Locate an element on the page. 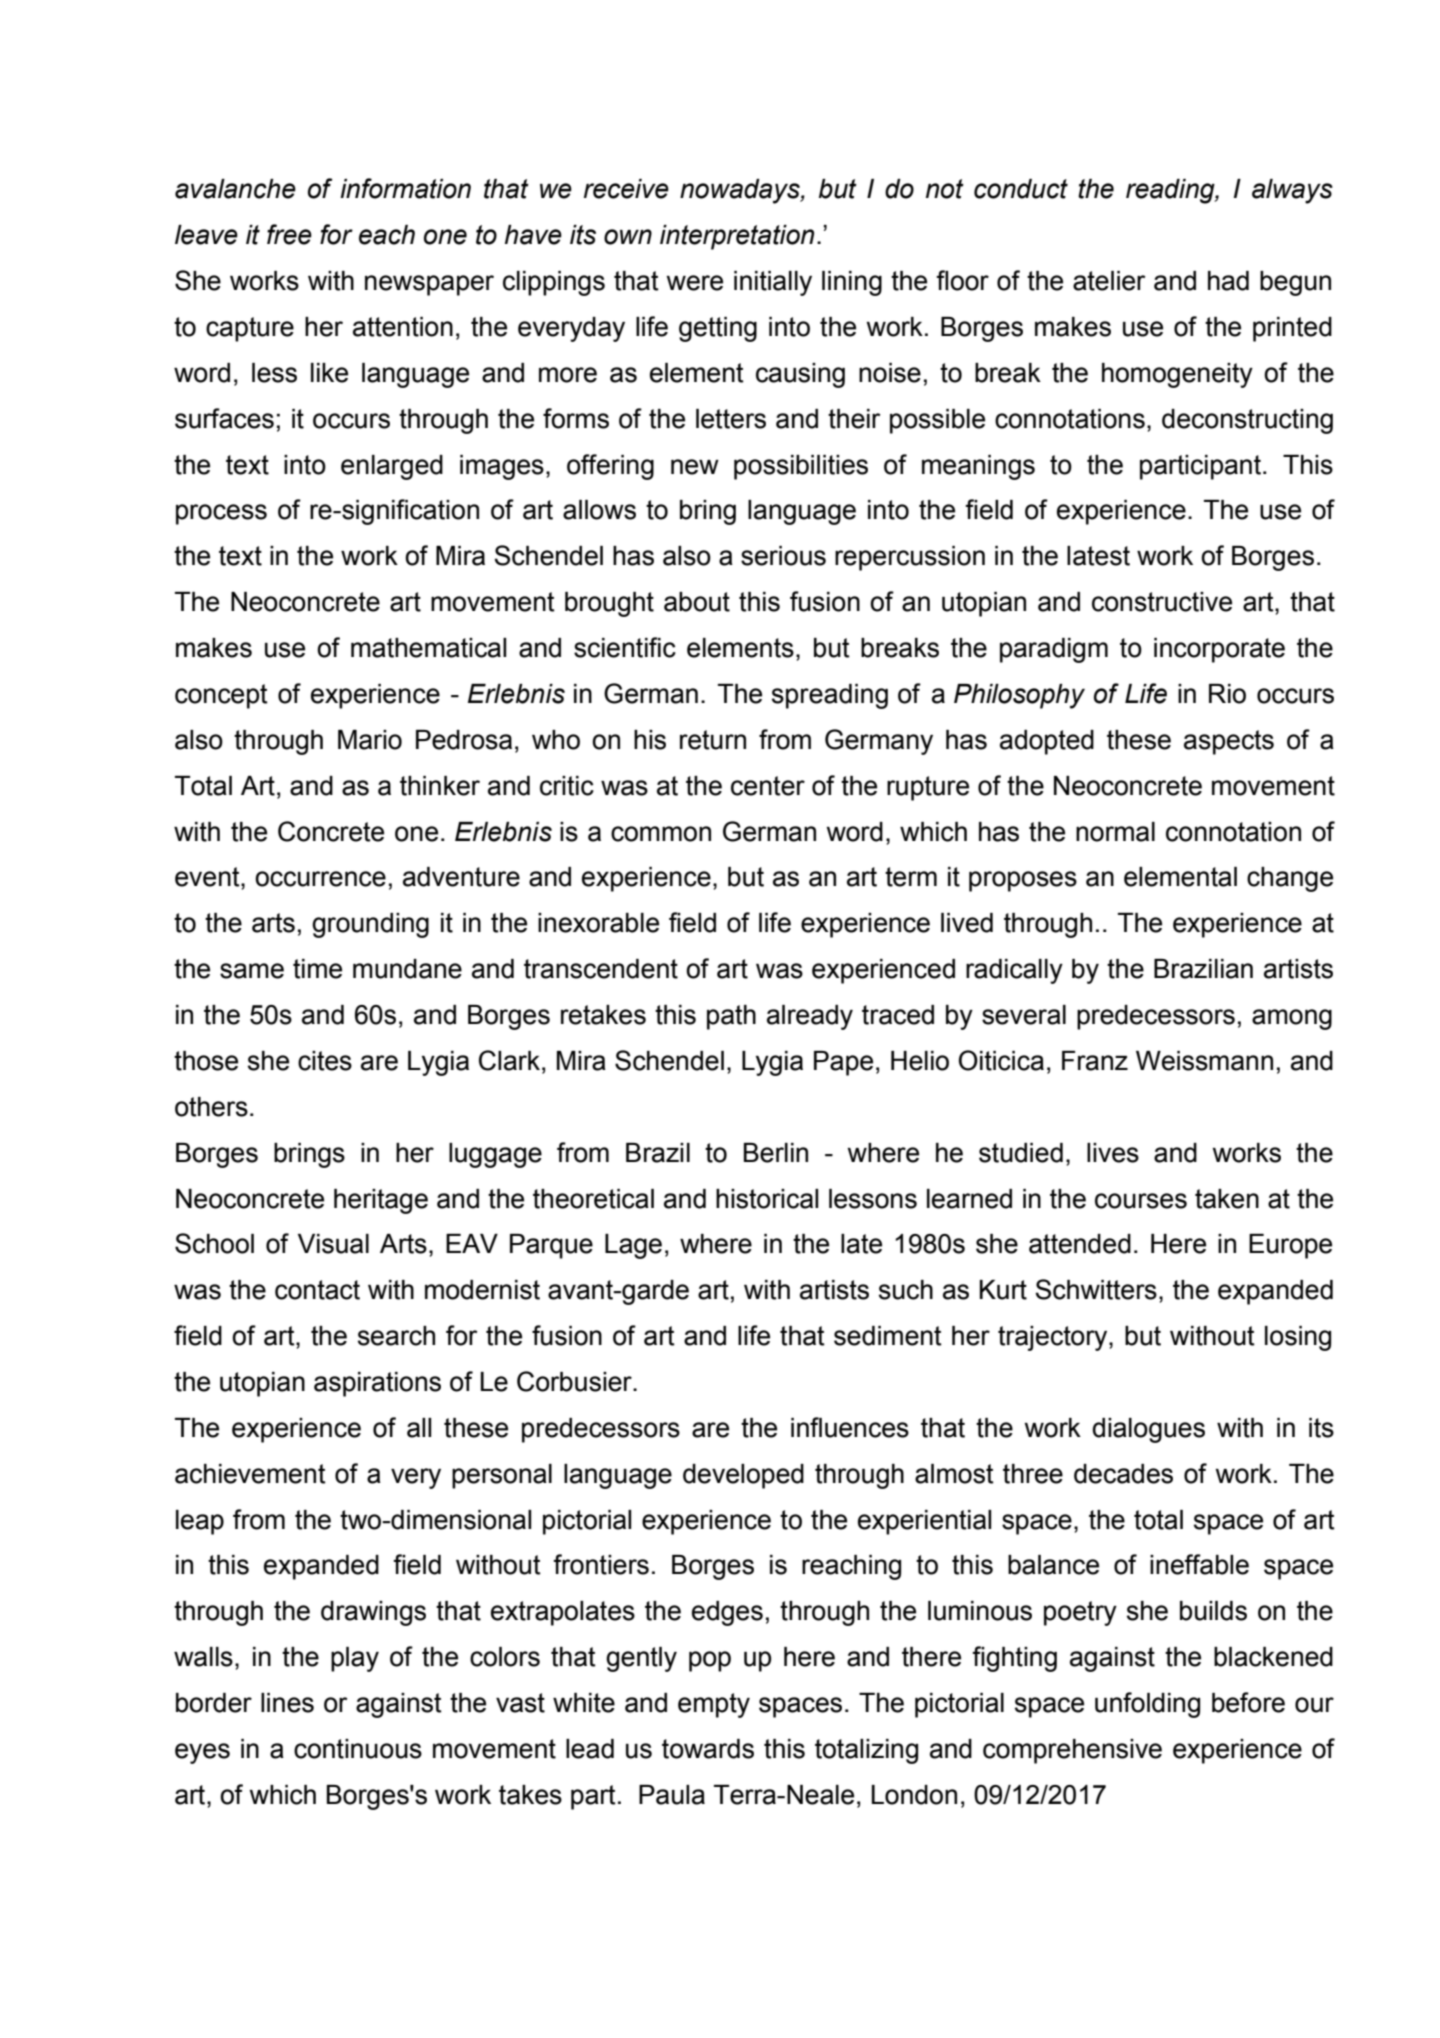  about is located at coordinates (697, 602).
